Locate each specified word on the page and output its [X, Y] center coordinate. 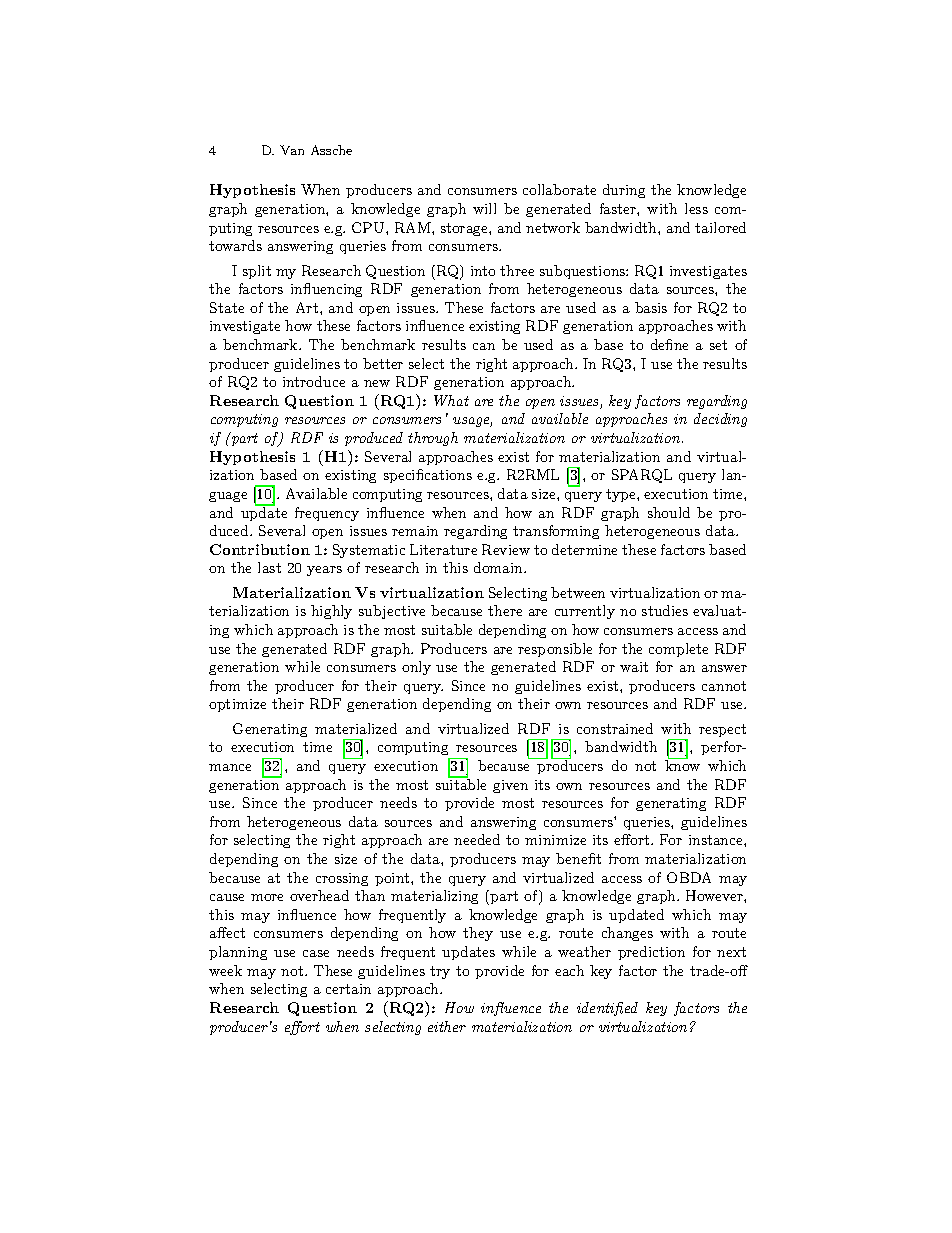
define [669, 344]
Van [292, 150]
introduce [314, 381]
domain [499, 567]
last [269, 567]
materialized [356, 728]
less [696, 208]
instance [717, 840]
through [433, 439]
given [510, 786]
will [484, 208]
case [316, 953]
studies [665, 610]
